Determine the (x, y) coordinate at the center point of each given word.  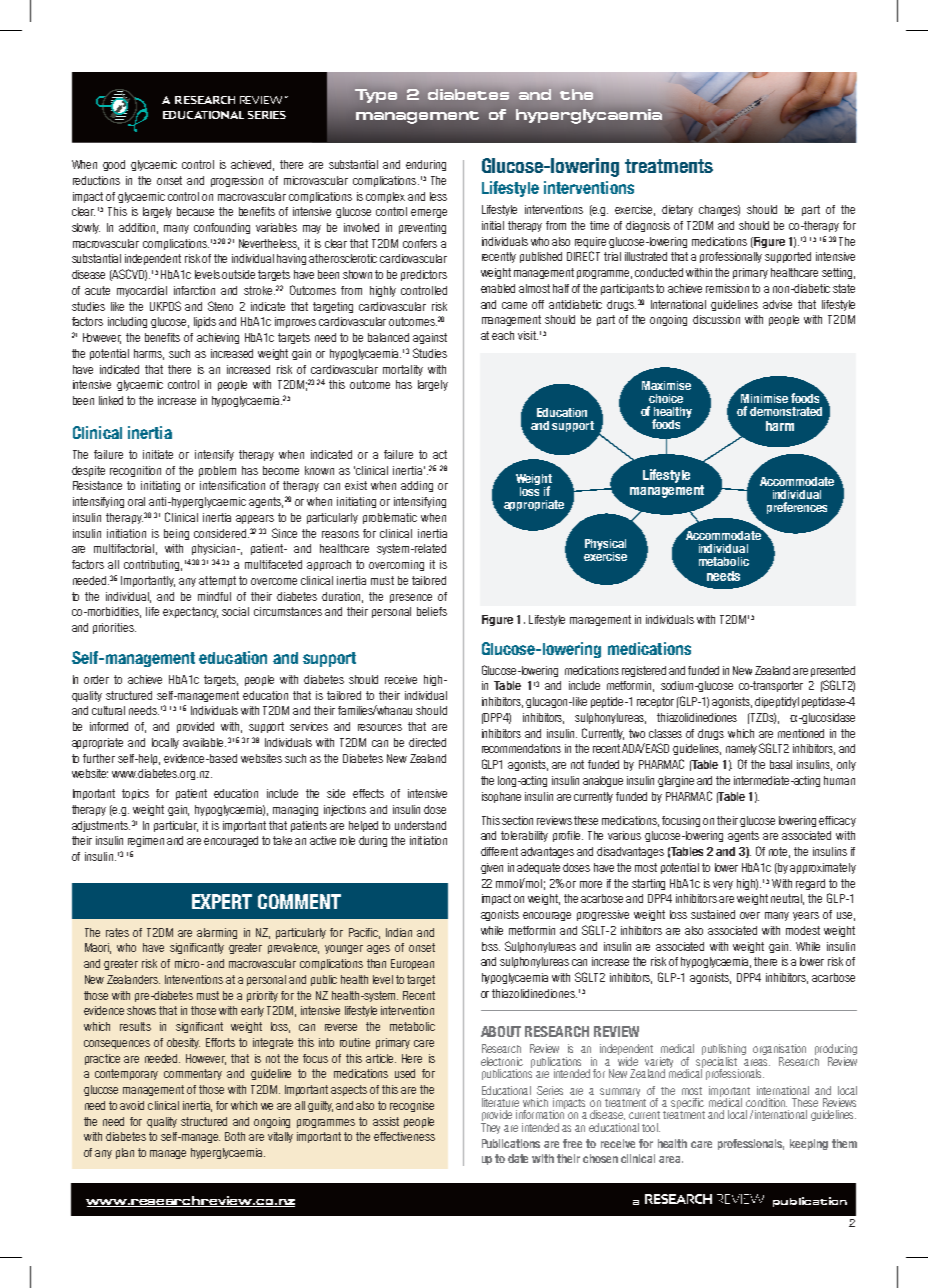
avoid (132, 1105)
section (517, 820)
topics (135, 794)
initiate (158, 454)
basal (781, 764)
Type (376, 96)
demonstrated (786, 411)
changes (719, 210)
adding (417, 486)
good (114, 165)
